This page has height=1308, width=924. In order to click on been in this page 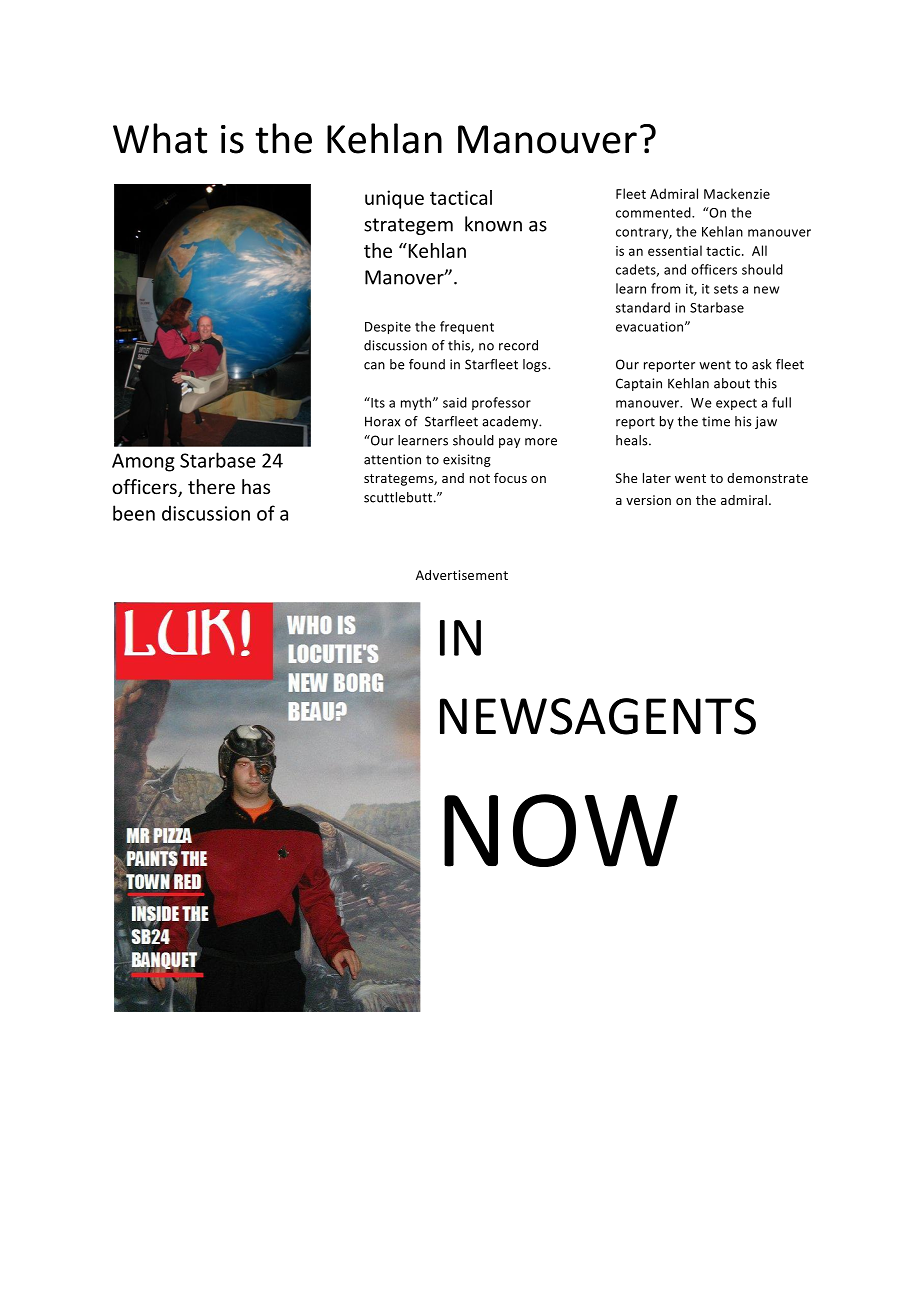, I will do `click(134, 513)`.
